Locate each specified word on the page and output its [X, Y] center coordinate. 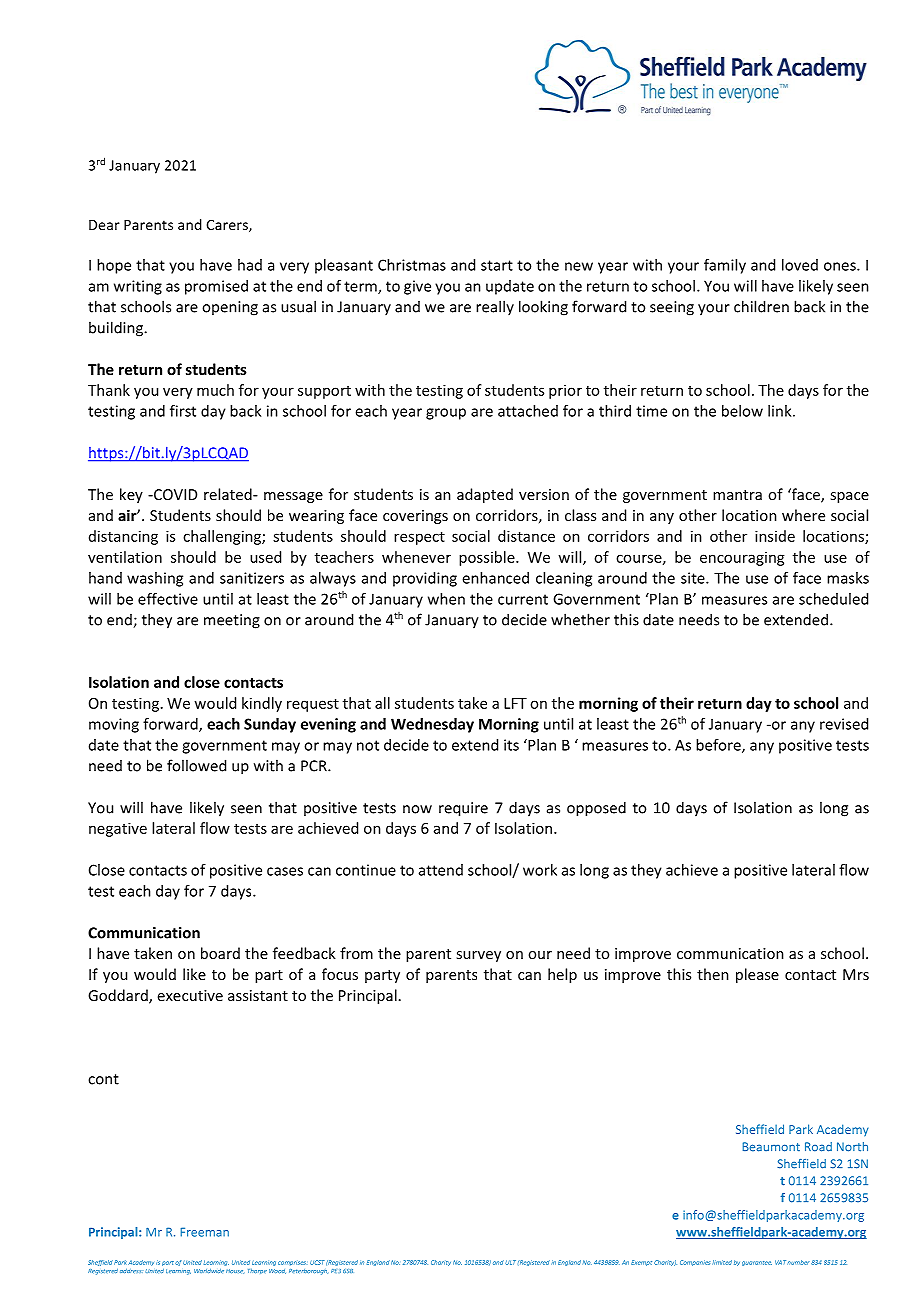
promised [216, 287]
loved [800, 265]
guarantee [757, 1263]
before [719, 746]
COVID [174, 494]
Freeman [204, 1232]
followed [196, 765]
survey [478, 956]
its [511, 745]
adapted [485, 495]
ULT [510, 1262]
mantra [737, 495]
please [757, 975]
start [497, 265]
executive [190, 995]
